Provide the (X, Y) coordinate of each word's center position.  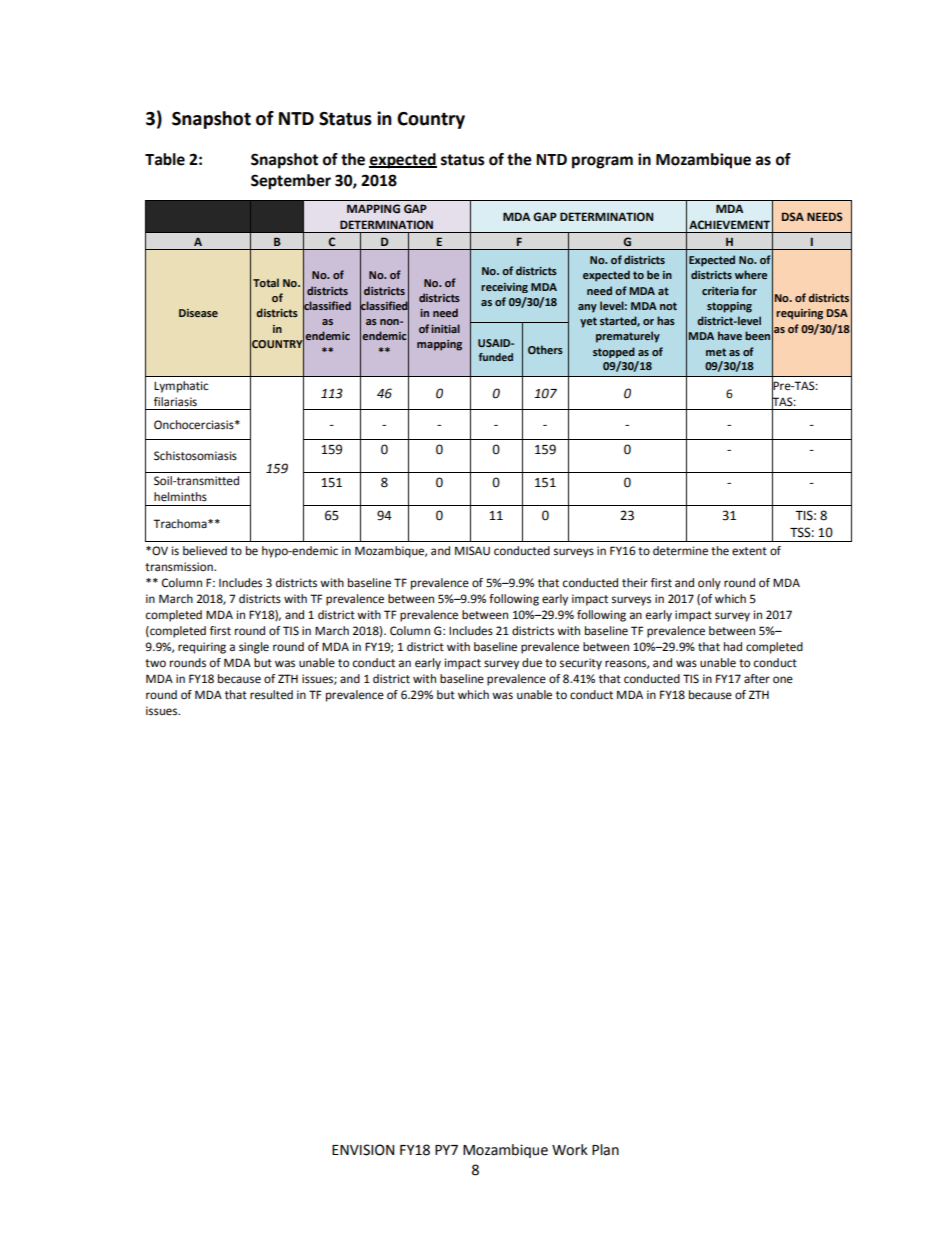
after (757, 679)
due (532, 663)
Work (570, 1150)
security (581, 664)
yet (588, 322)
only (709, 584)
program (602, 162)
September (291, 182)
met (716, 352)
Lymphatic (181, 387)
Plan (605, 1150)
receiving (504, 288)
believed (205, 551)
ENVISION (363, 1150)
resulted (271, 695)
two (155, 663)
